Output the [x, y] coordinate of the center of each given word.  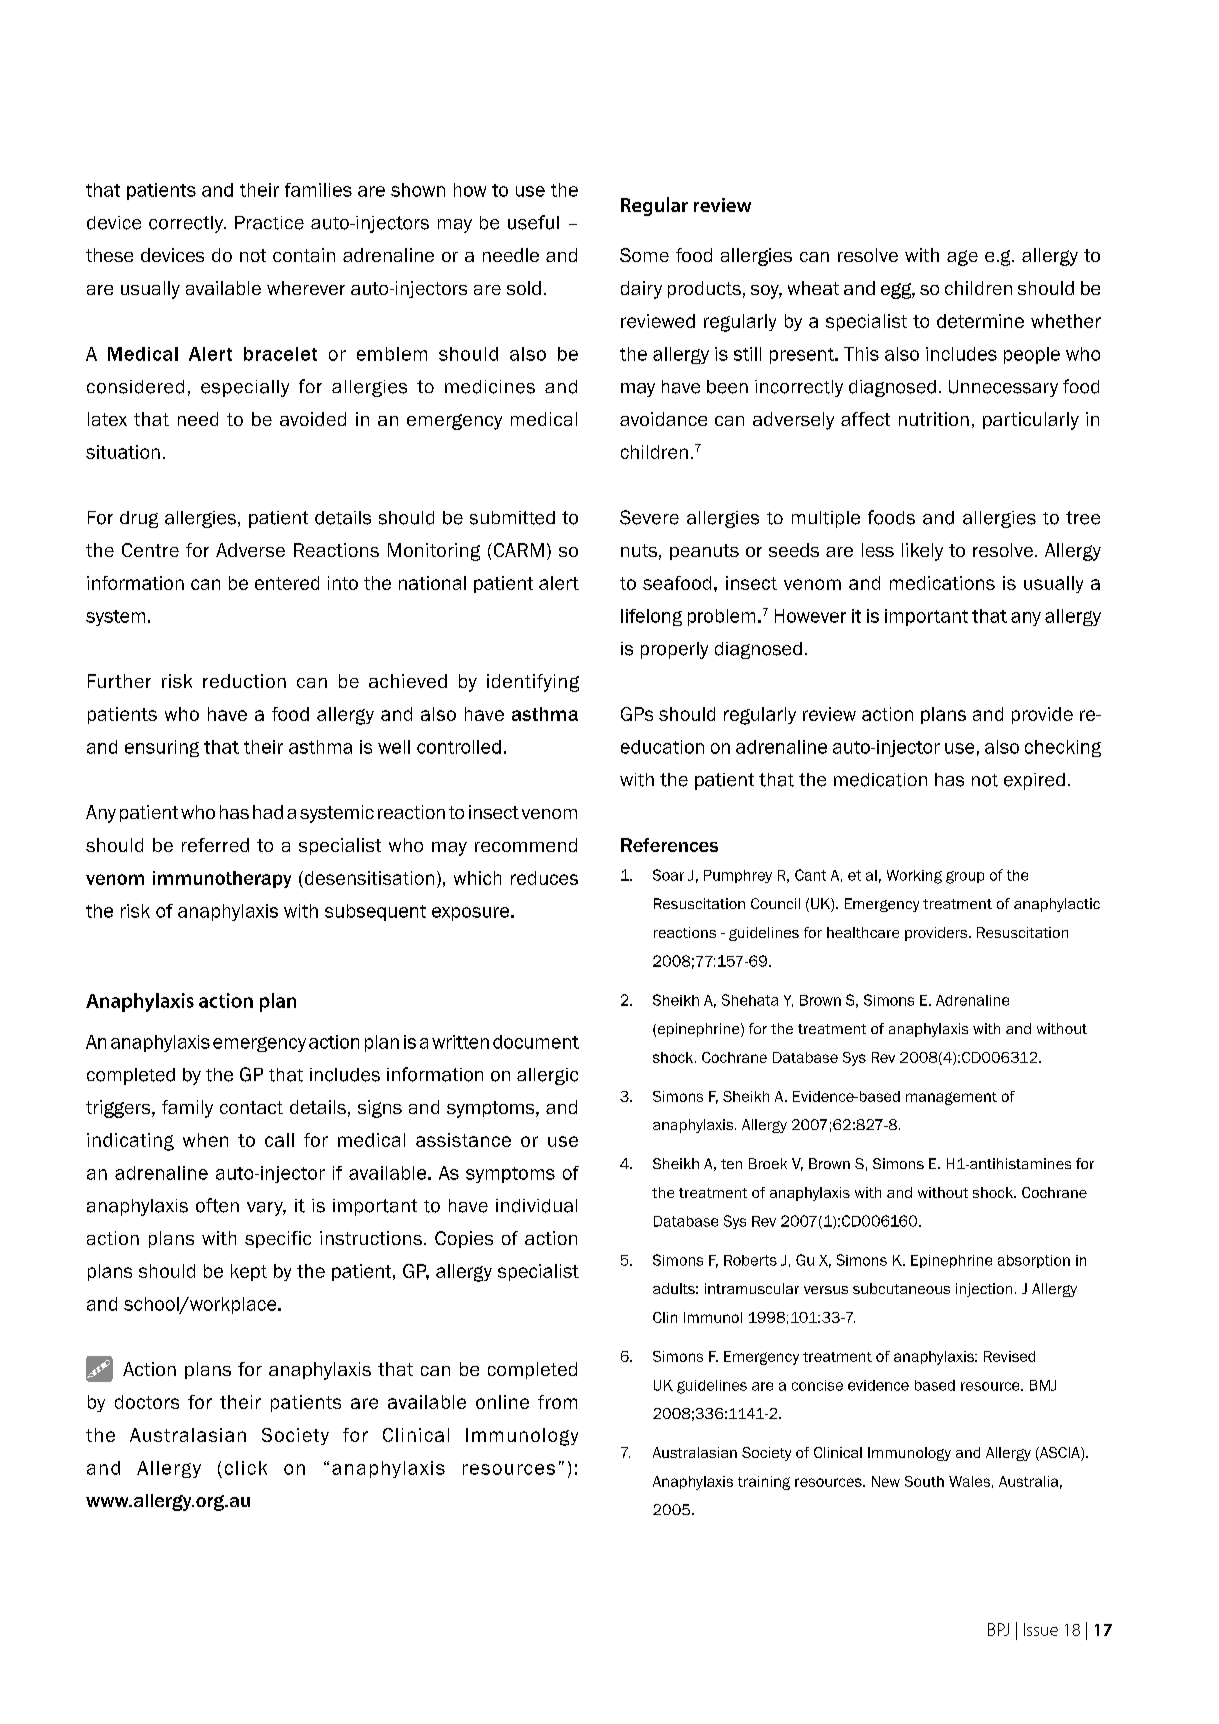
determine [980, 321]
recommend [526, 845]
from [557, 1402]
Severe [649, 517]
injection [984, 1290]
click [246, 1468]
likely [922, 552]
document [536, 1042]
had [268, 812]
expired [1034, 781]
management [951, 1098]
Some [644, 255]
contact [251, 1107]
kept [249, 1272]
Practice [269, 223]
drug [139, 519]
